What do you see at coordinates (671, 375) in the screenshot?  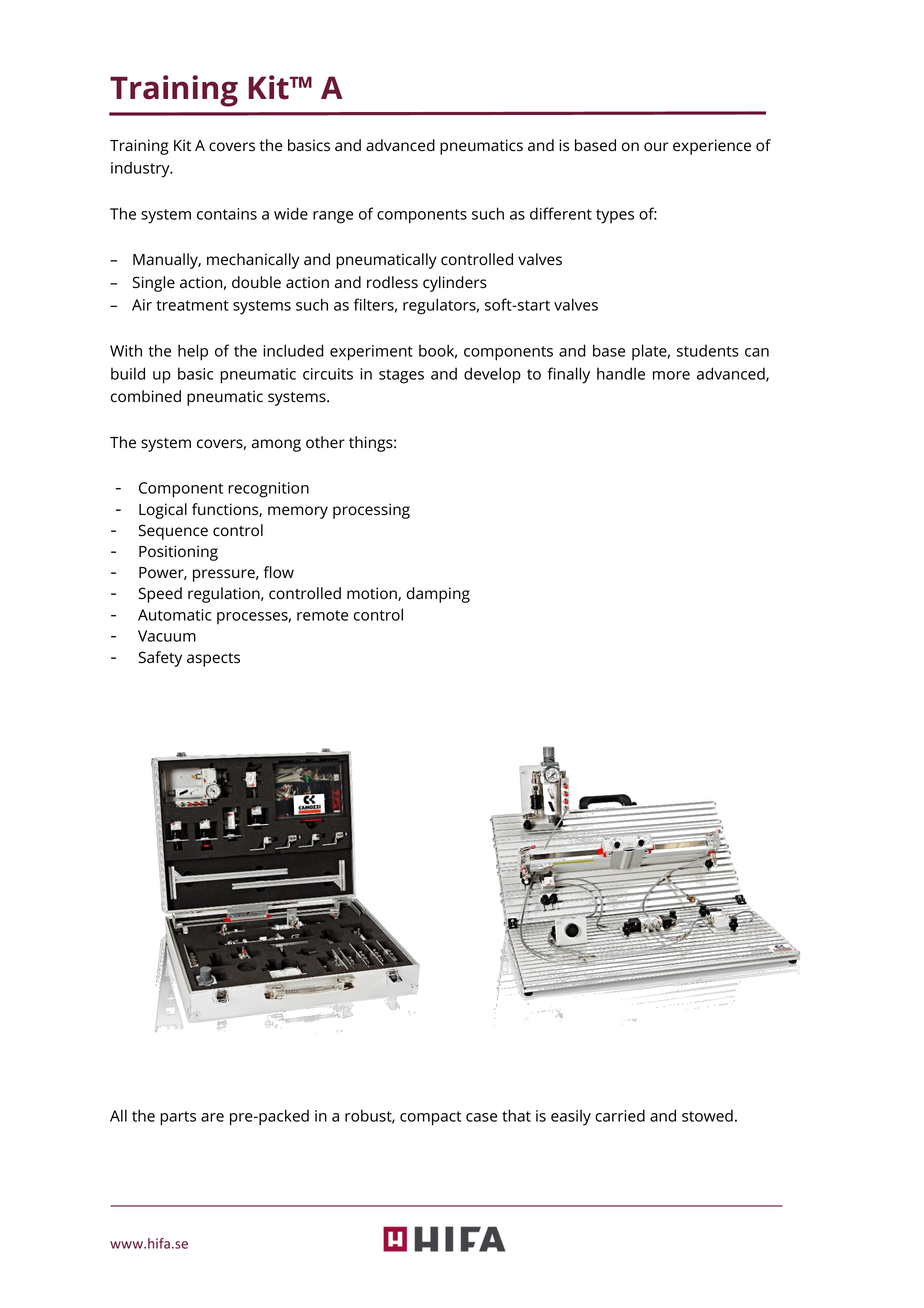 I see `more` at bounding box center [671, 375].
